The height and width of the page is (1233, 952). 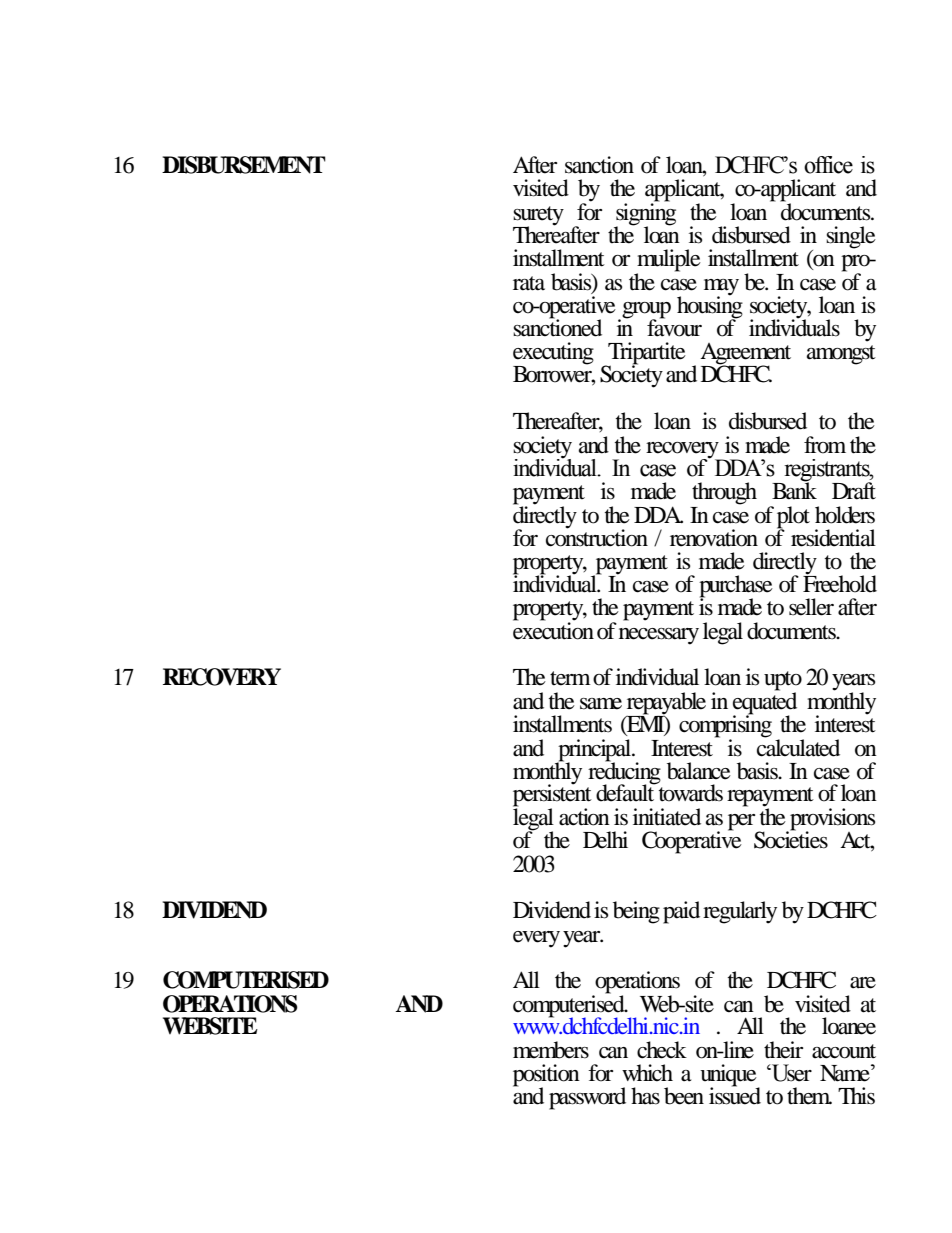 What do you see at coordinates (538, 216) in the page?
I see `surety` at bounding box center [538, 216].
